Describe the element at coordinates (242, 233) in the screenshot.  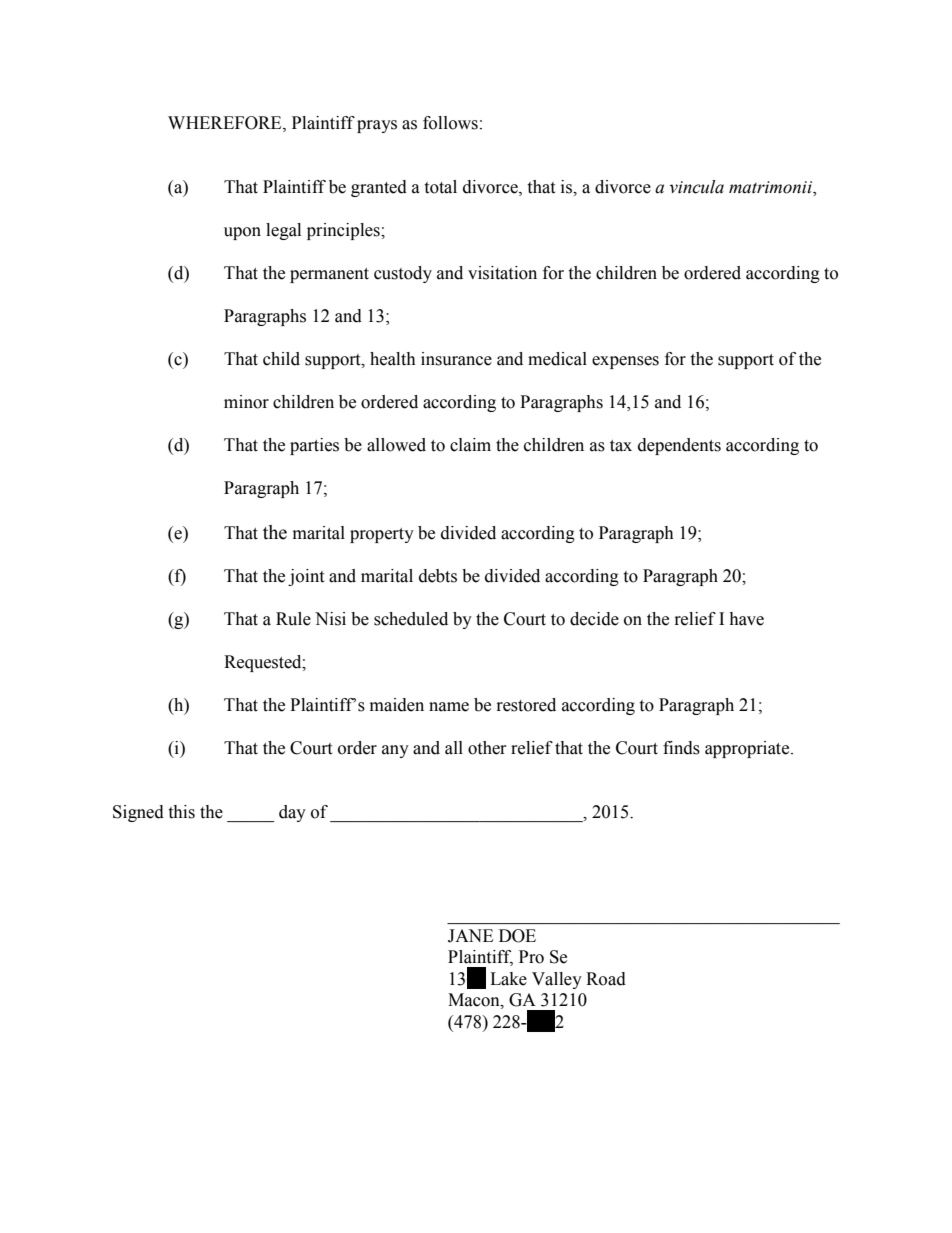
I see `upon` at that location.
